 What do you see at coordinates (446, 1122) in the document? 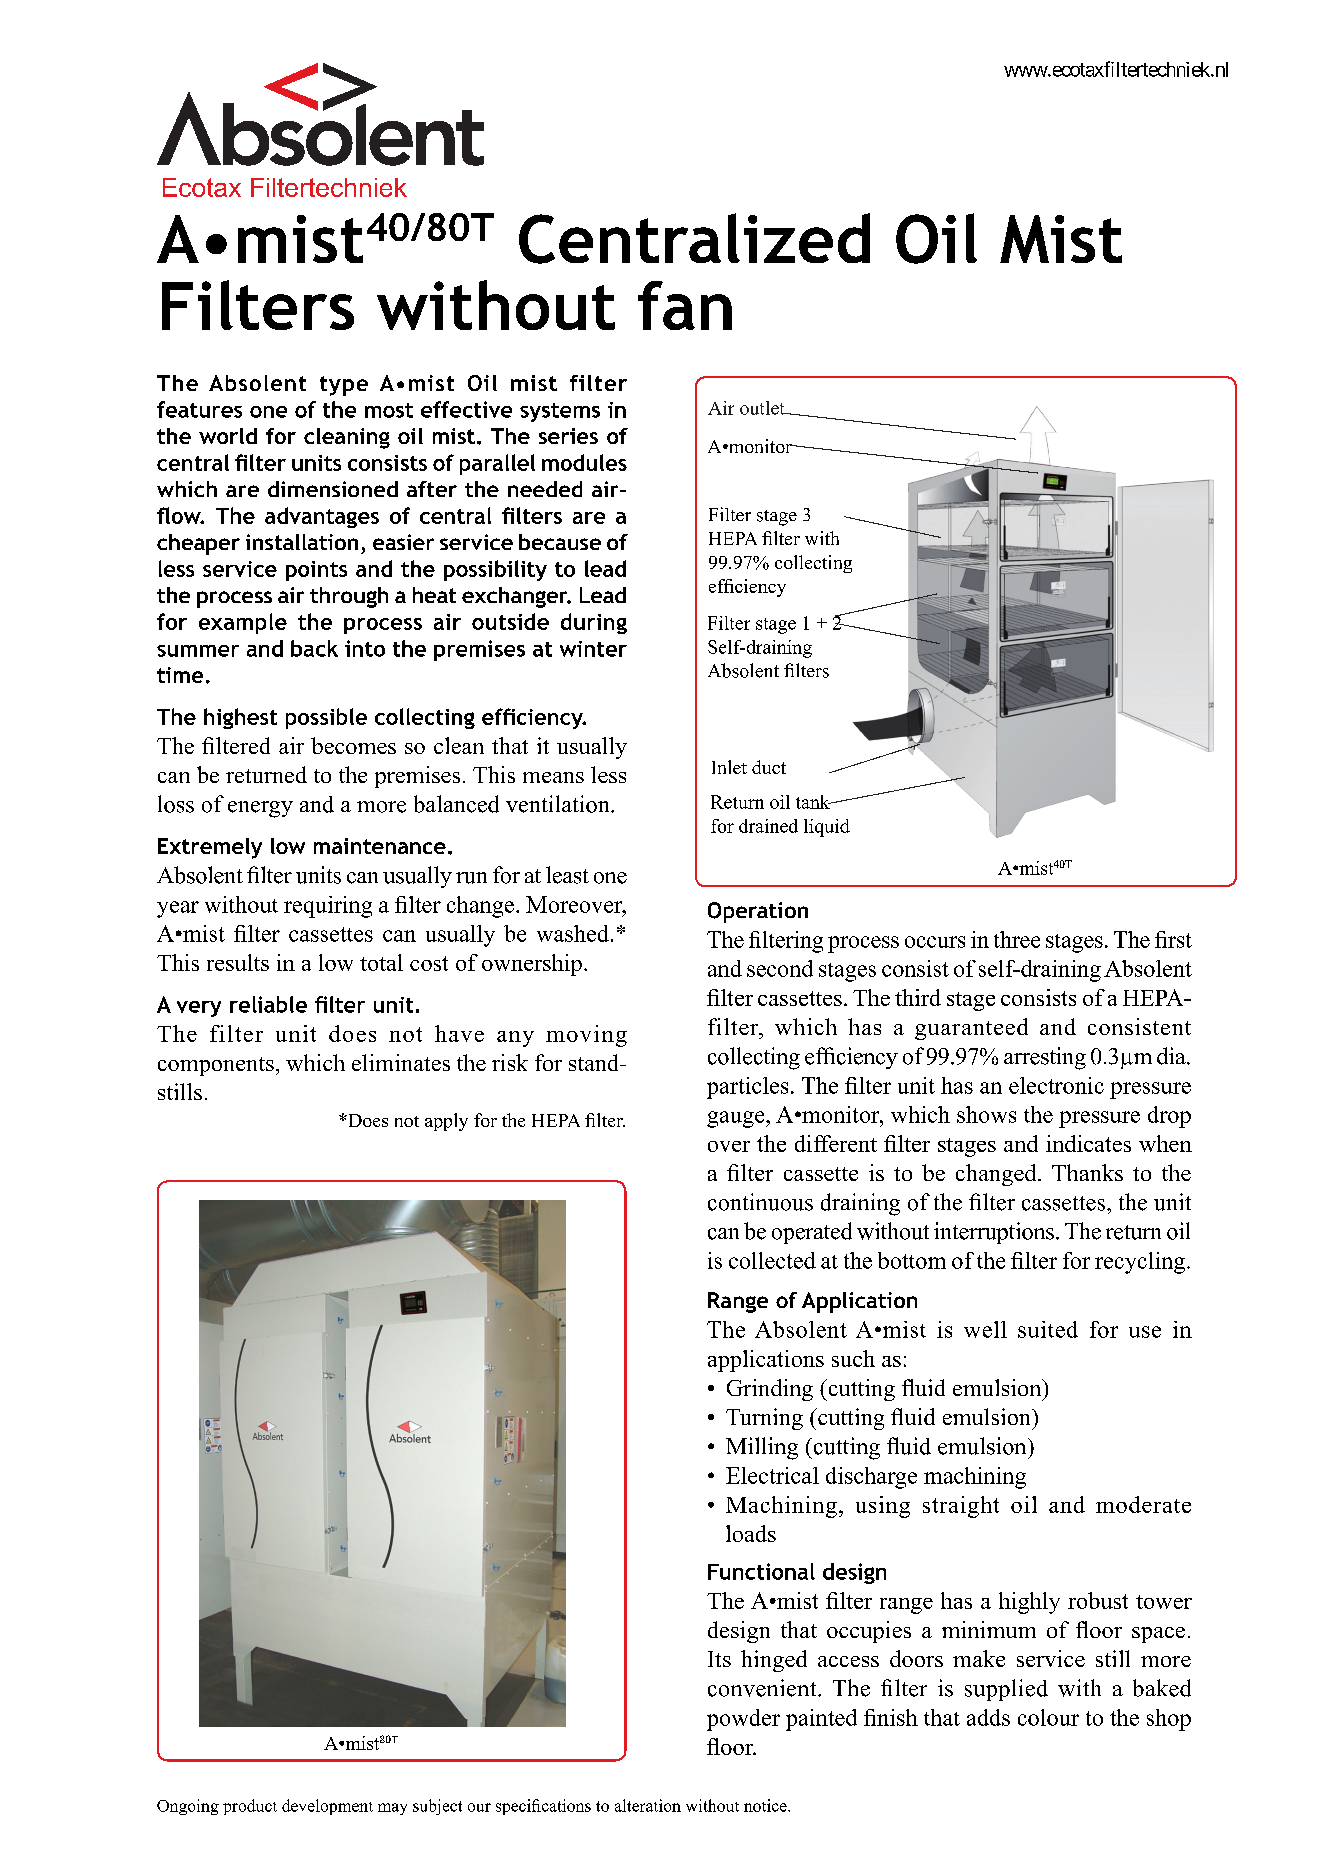
I see `apply` at bounding box center [446, 1122].
